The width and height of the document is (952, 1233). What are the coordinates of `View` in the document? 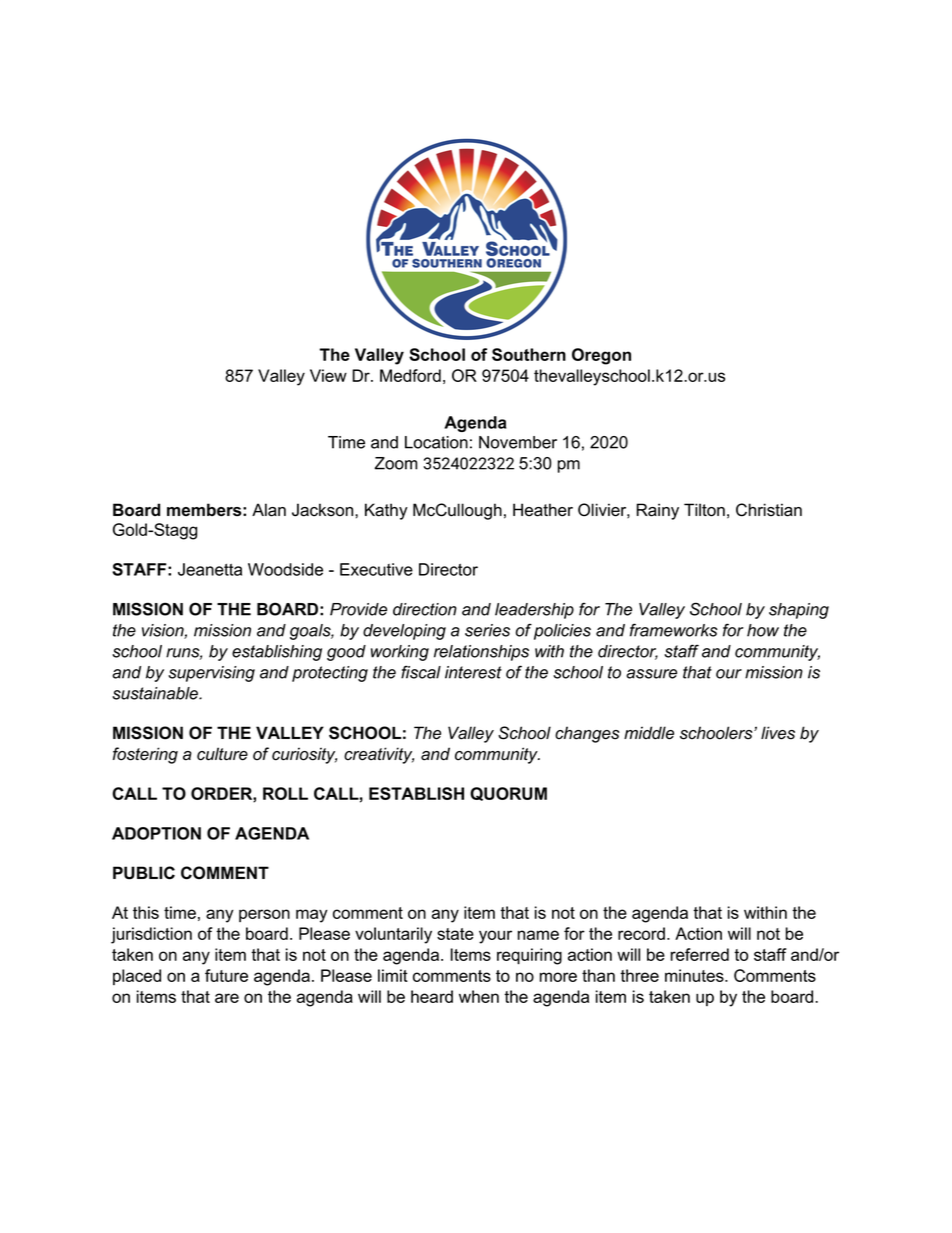 It's located at (328, 375).
